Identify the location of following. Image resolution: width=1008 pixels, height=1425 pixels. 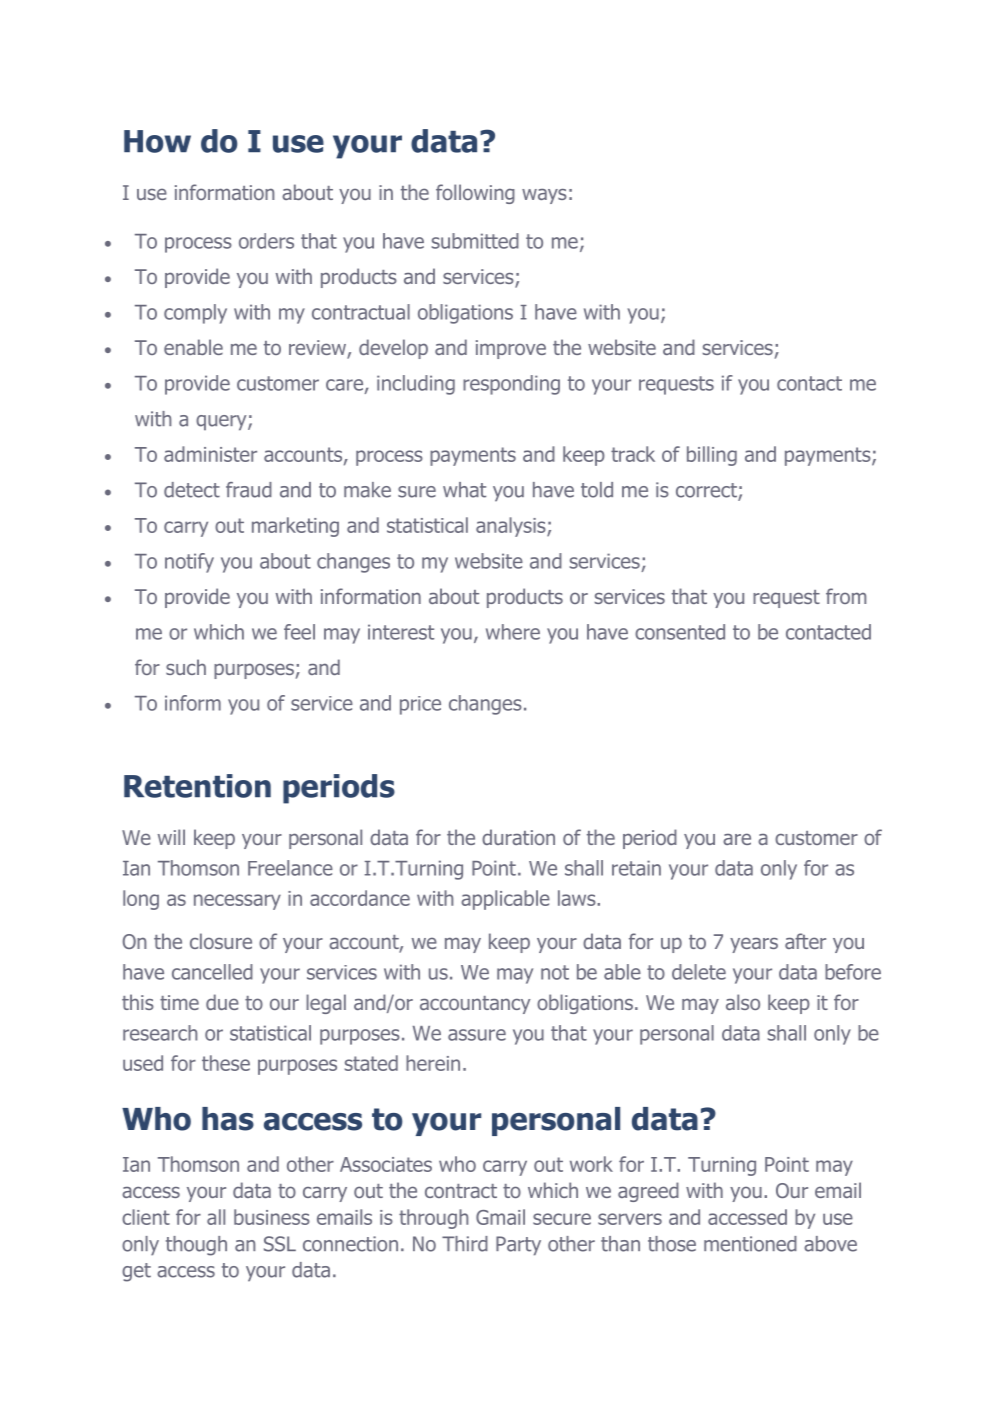
(475, 194).
